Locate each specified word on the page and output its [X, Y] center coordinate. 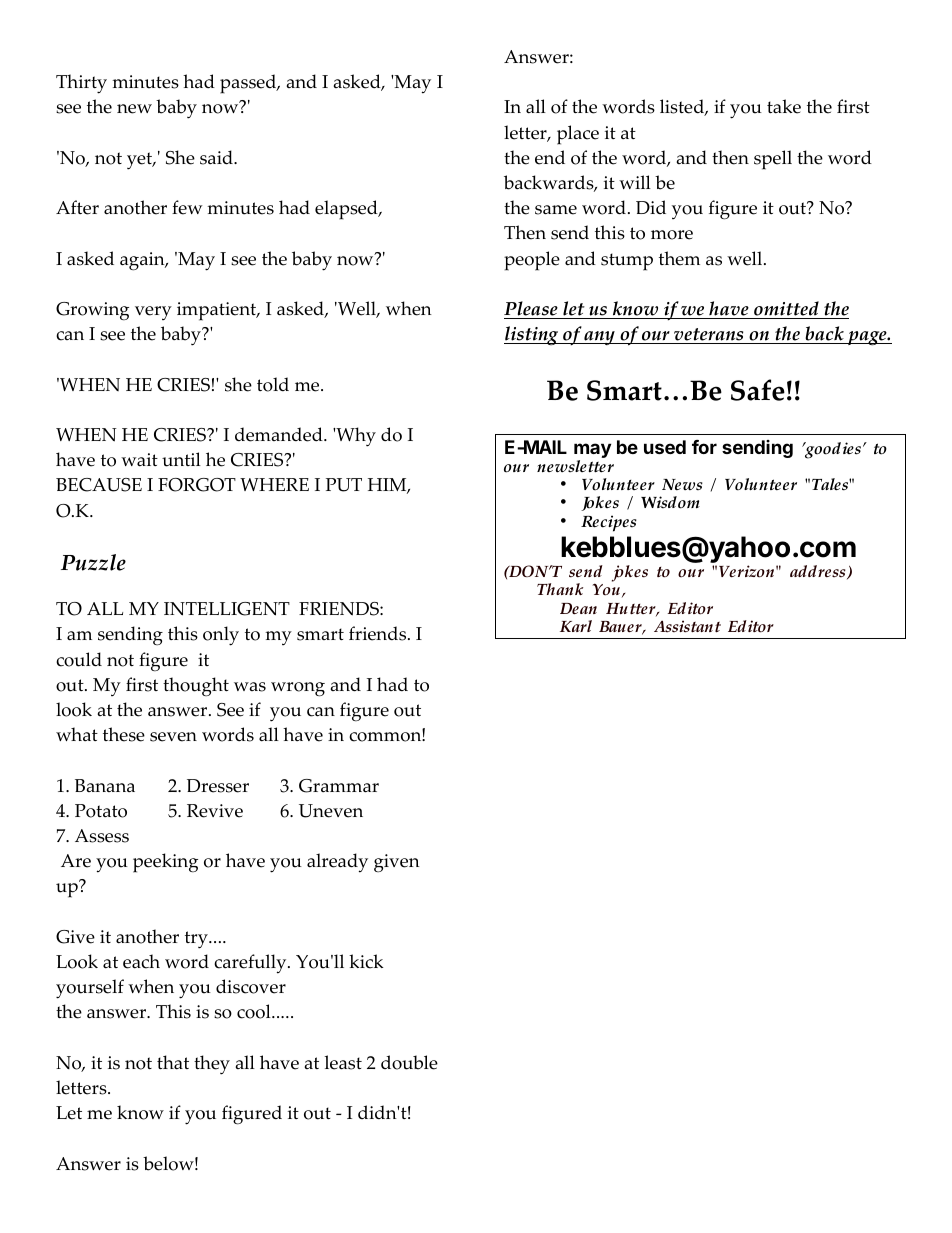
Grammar [339, 786]
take [784, 106]
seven [173, 737]
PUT [344, 485]
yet [141, 161]
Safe [758, 390]
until [181, 459]
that [173, 1062]
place [578, 135]
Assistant [687, 626]
